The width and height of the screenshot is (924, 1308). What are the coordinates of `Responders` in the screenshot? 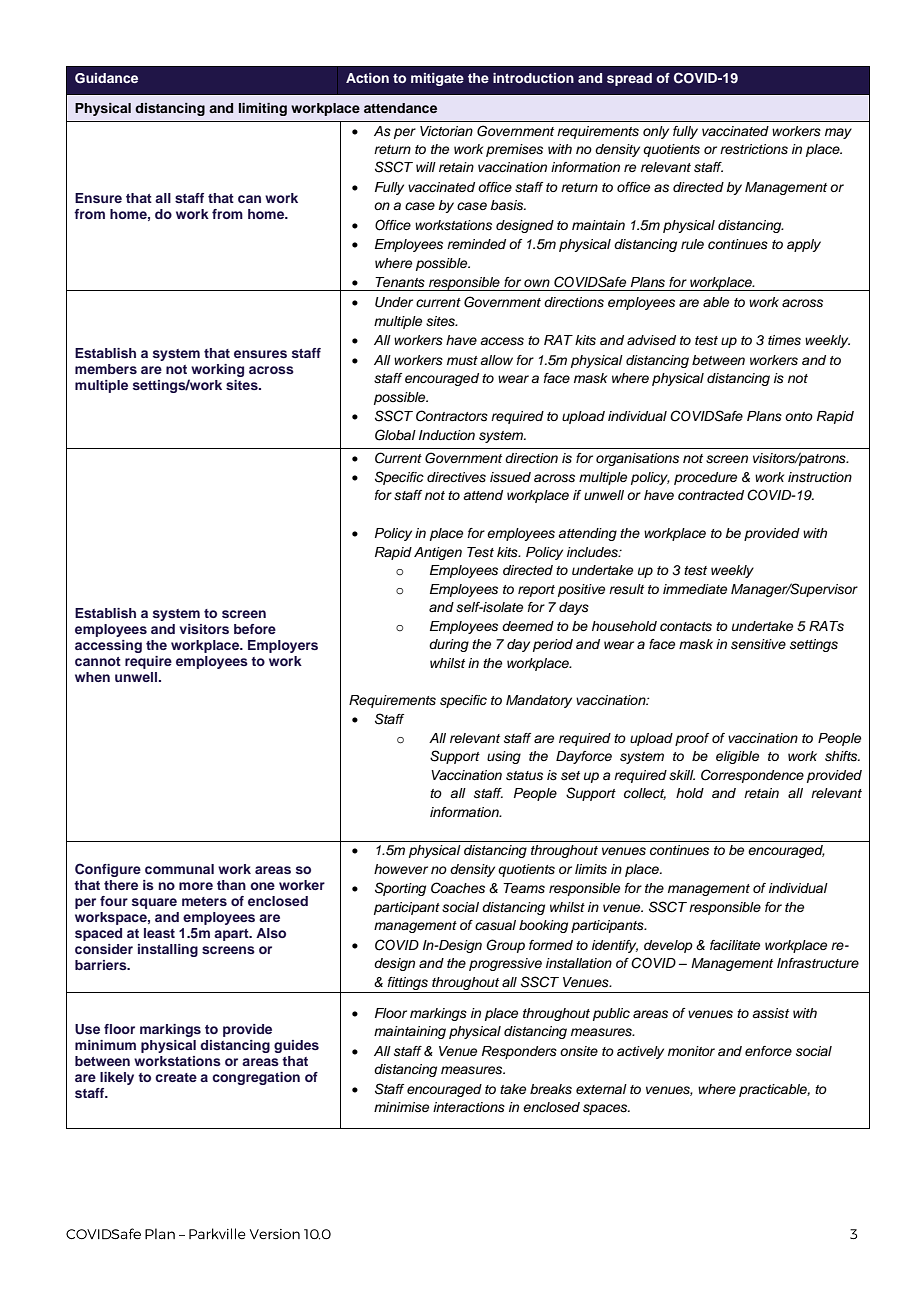 It's located at (519, 1052).
